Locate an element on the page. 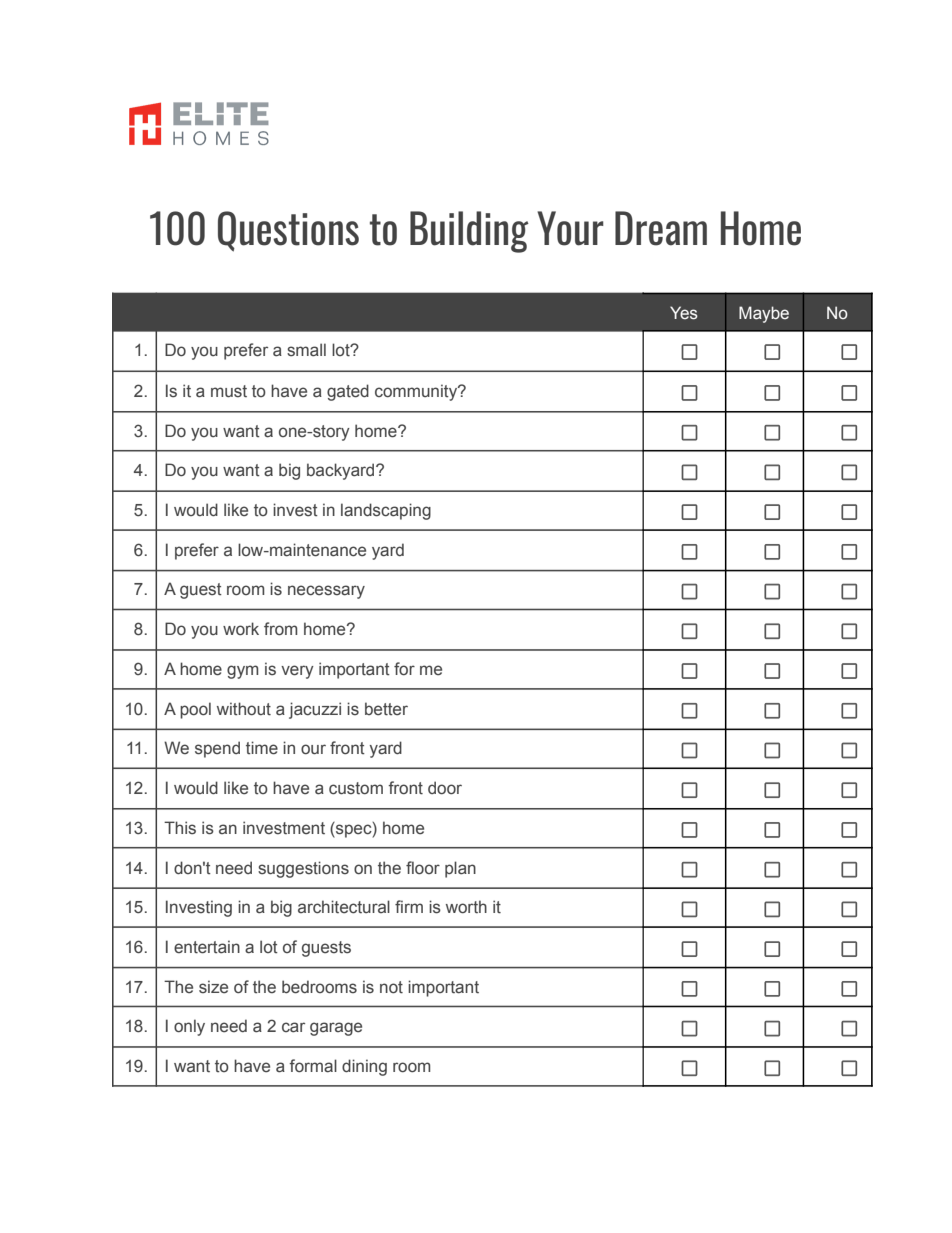  car is located at coordinates (293, 1027).
